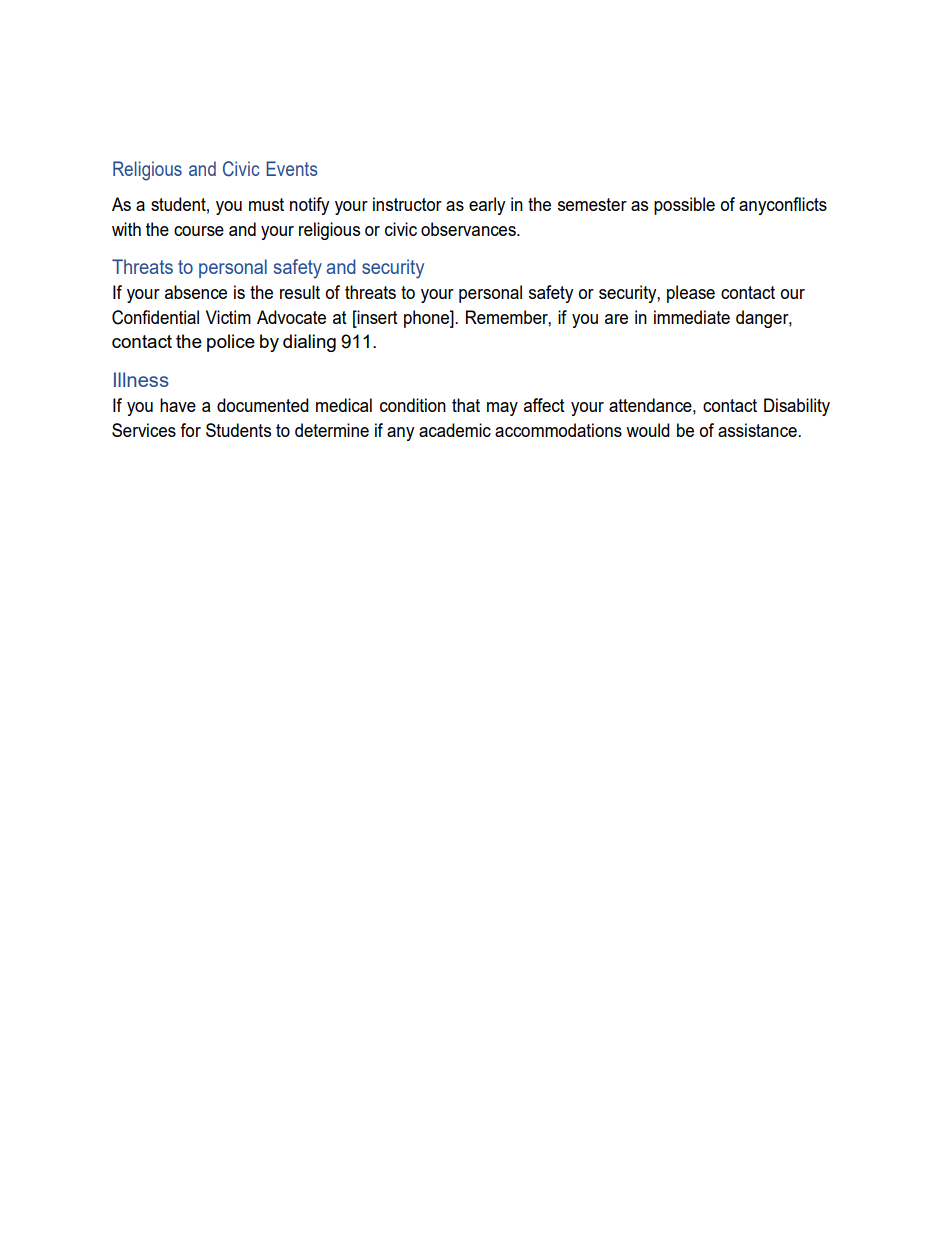  Describe the element at coordinates (758, 430) in the screenshot. I see `assistance` at that location.
